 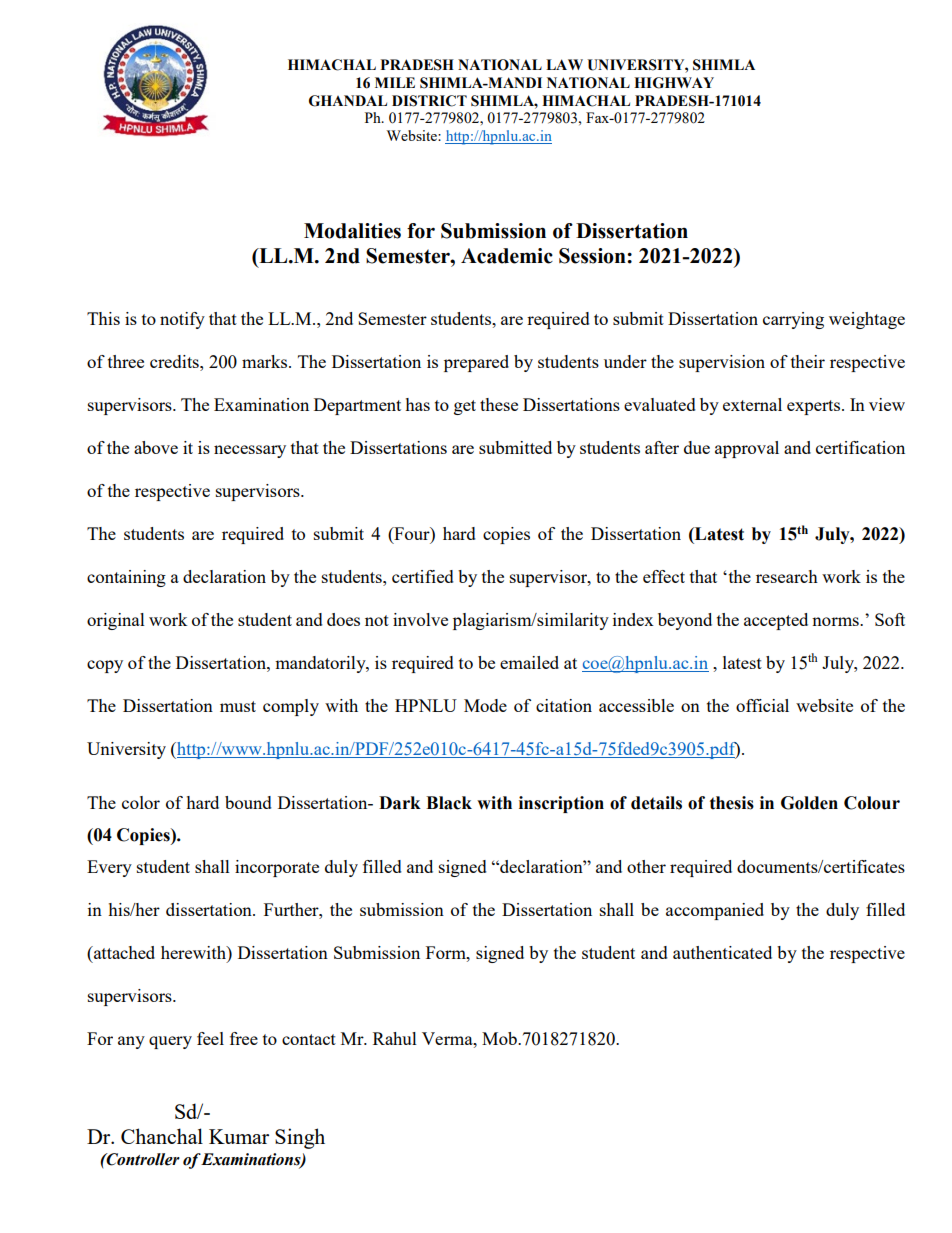 I want to click on their, so click(x=808, y=361).
